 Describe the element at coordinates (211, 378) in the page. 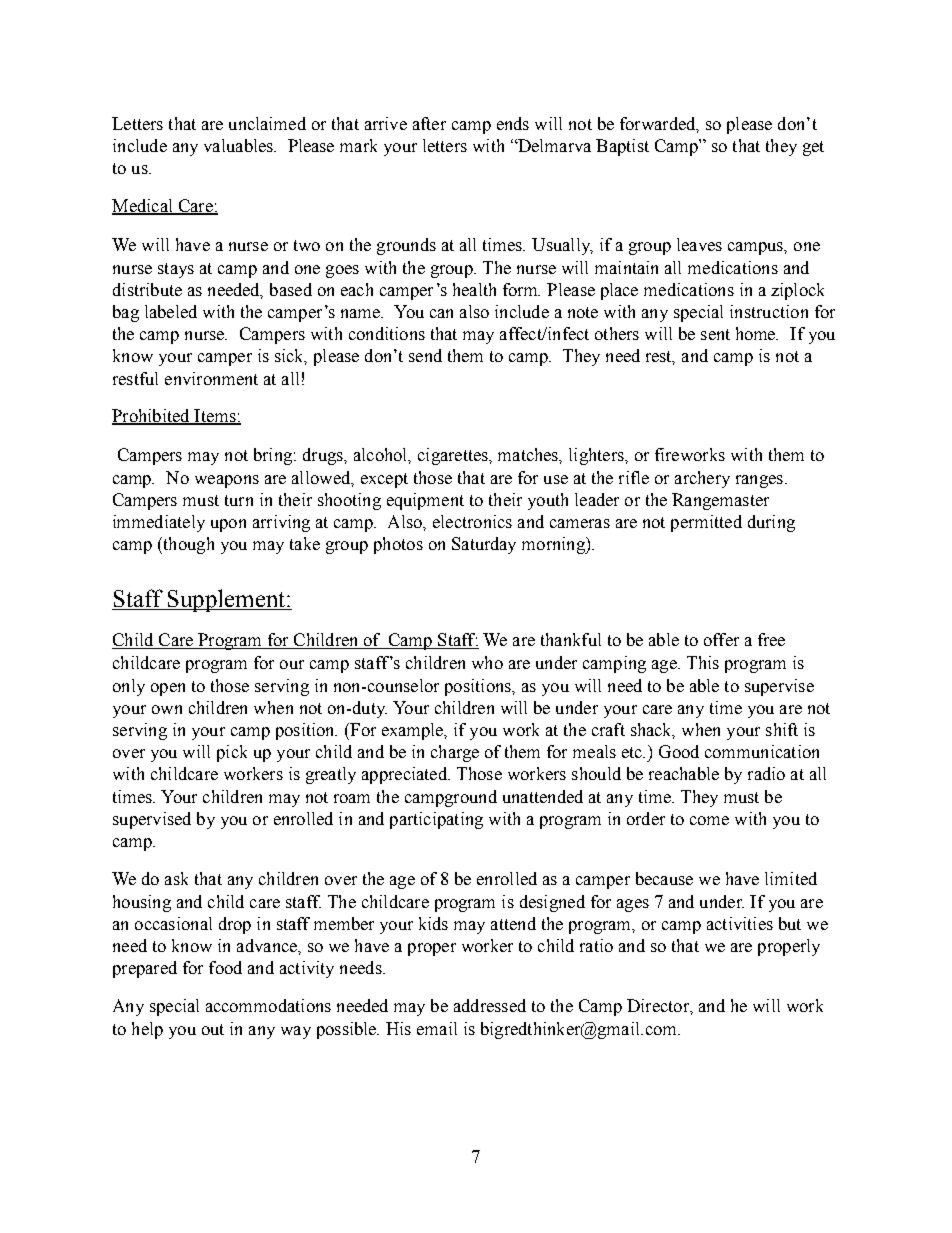

I see `environment` at that location.
